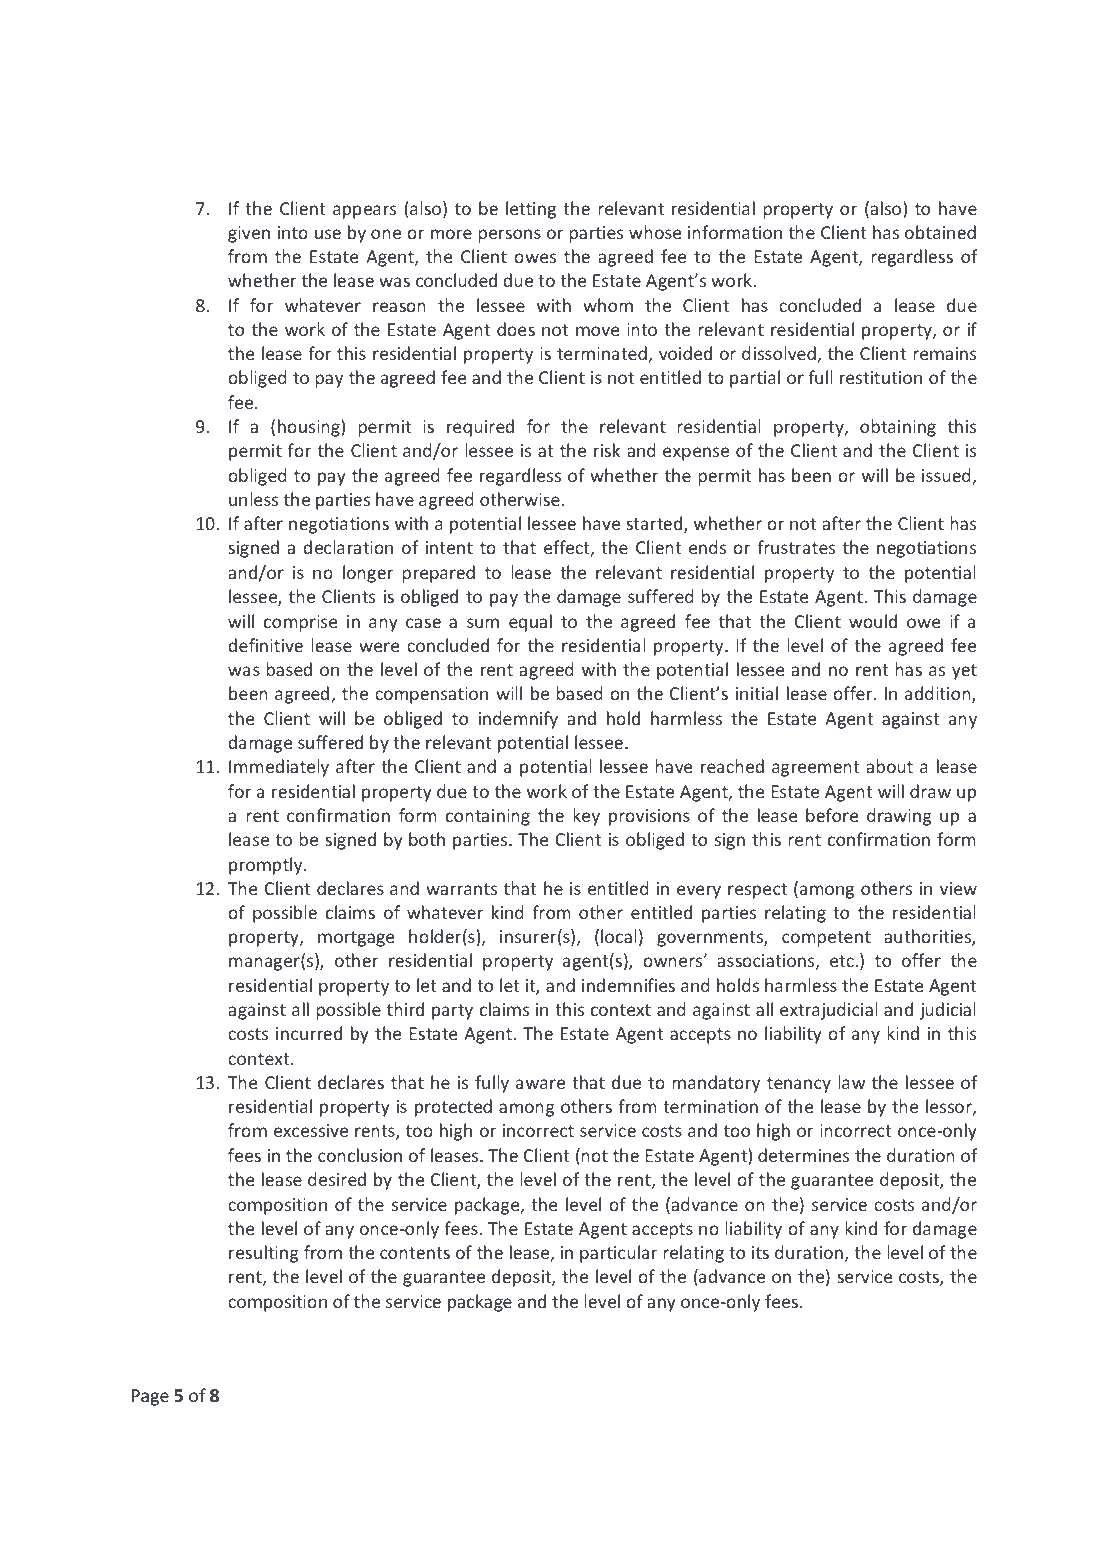 The height and width of the page is (1565, 1106). Describe the element at coordinates (898, 428) in the page. I see `obtaining` at that location.
